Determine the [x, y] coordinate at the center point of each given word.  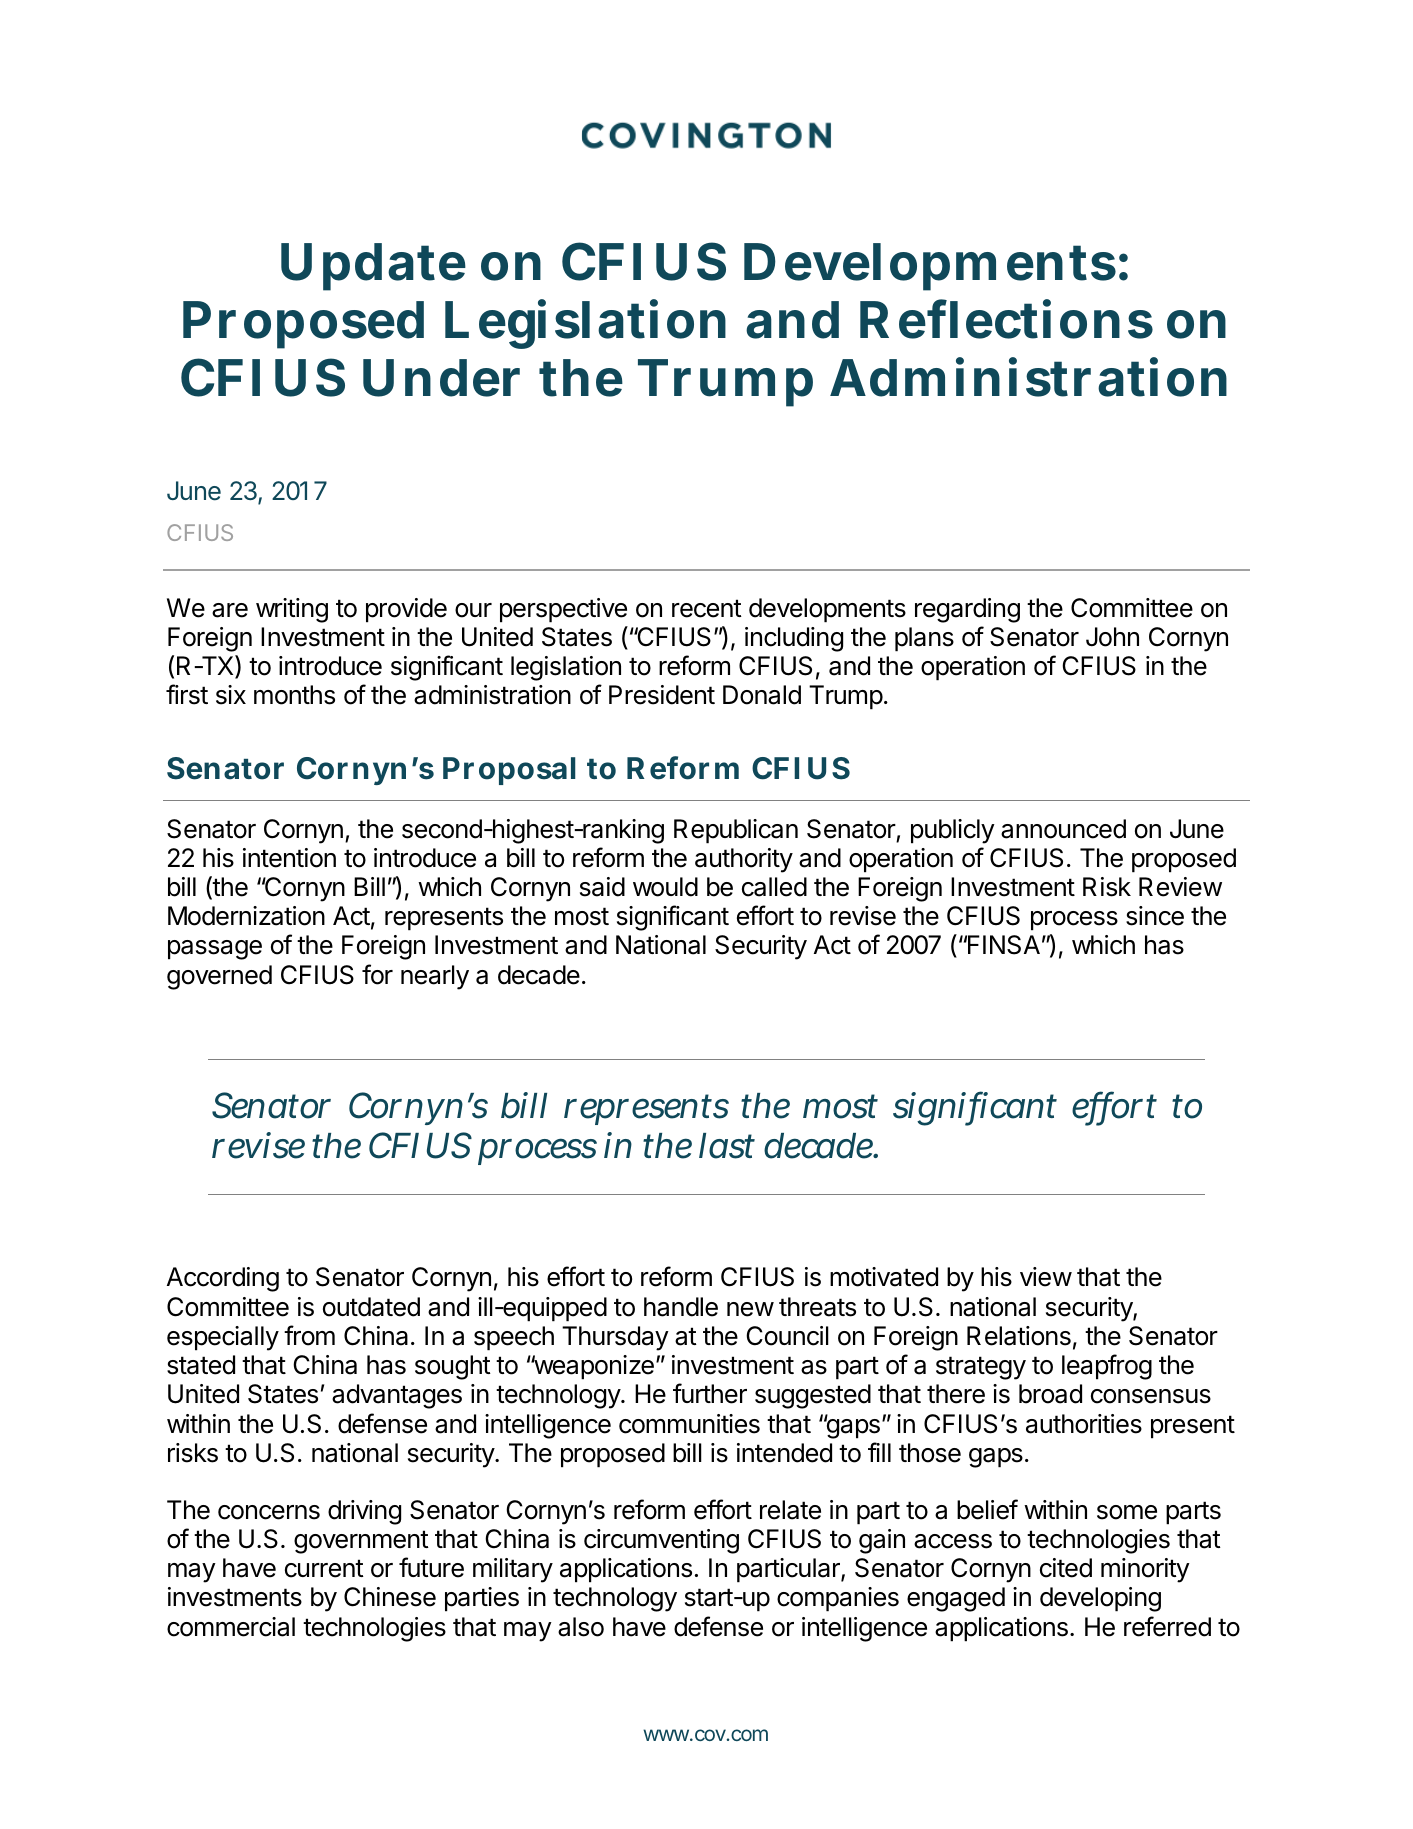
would [665, 887]
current [324, 1568]
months [294, 695]
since [1155, 916]
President [662, 695]
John [1112, 637]
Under [441, 378]
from [309, 1335]
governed [219, 977]
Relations [1019, 1336]
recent [707, 608]
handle [681, 1307]
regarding [967, 610]
